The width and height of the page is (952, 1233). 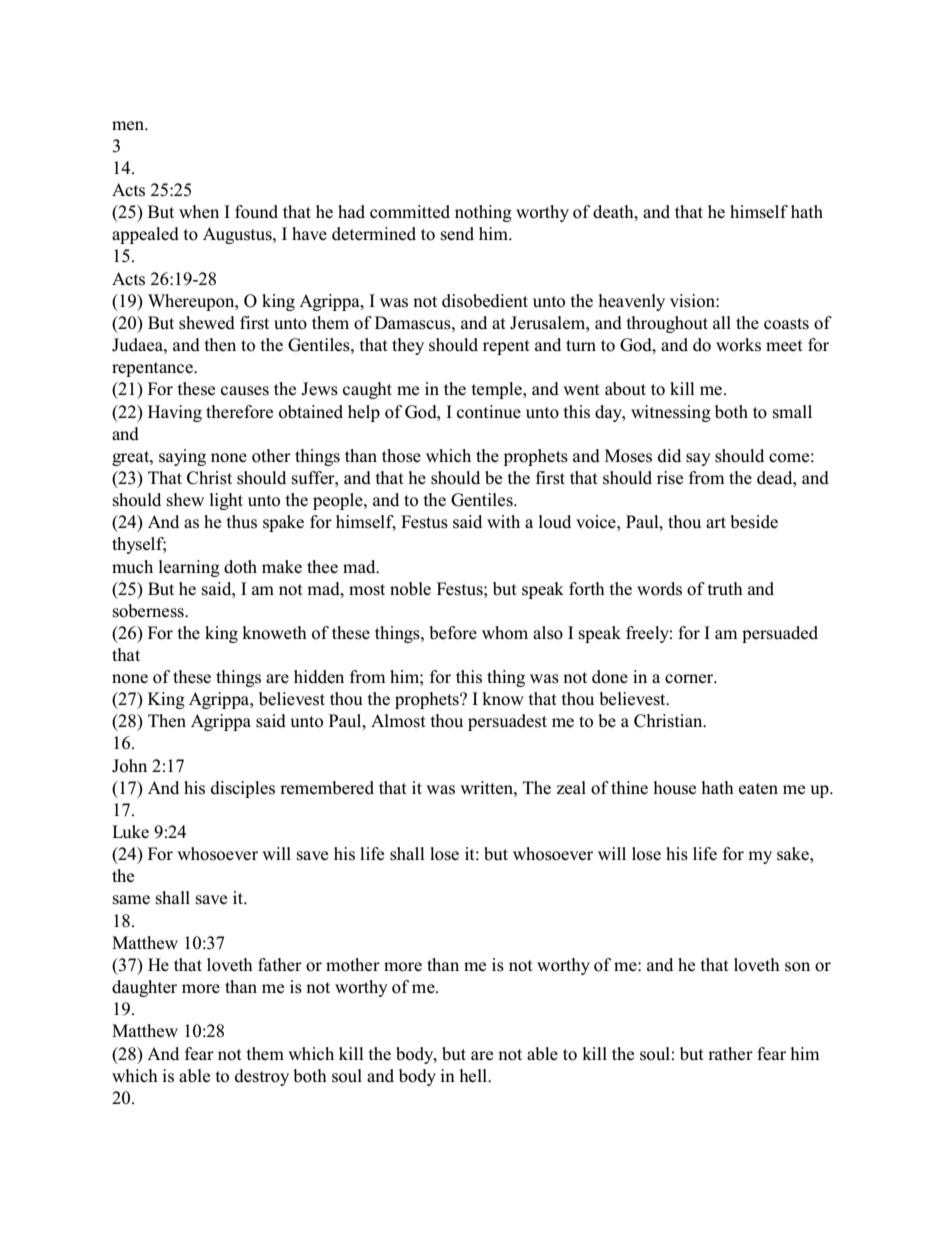 What do you see at coordinates (730, 1054) in the page?
I see `rather` at bounding box center [730, 1054].
